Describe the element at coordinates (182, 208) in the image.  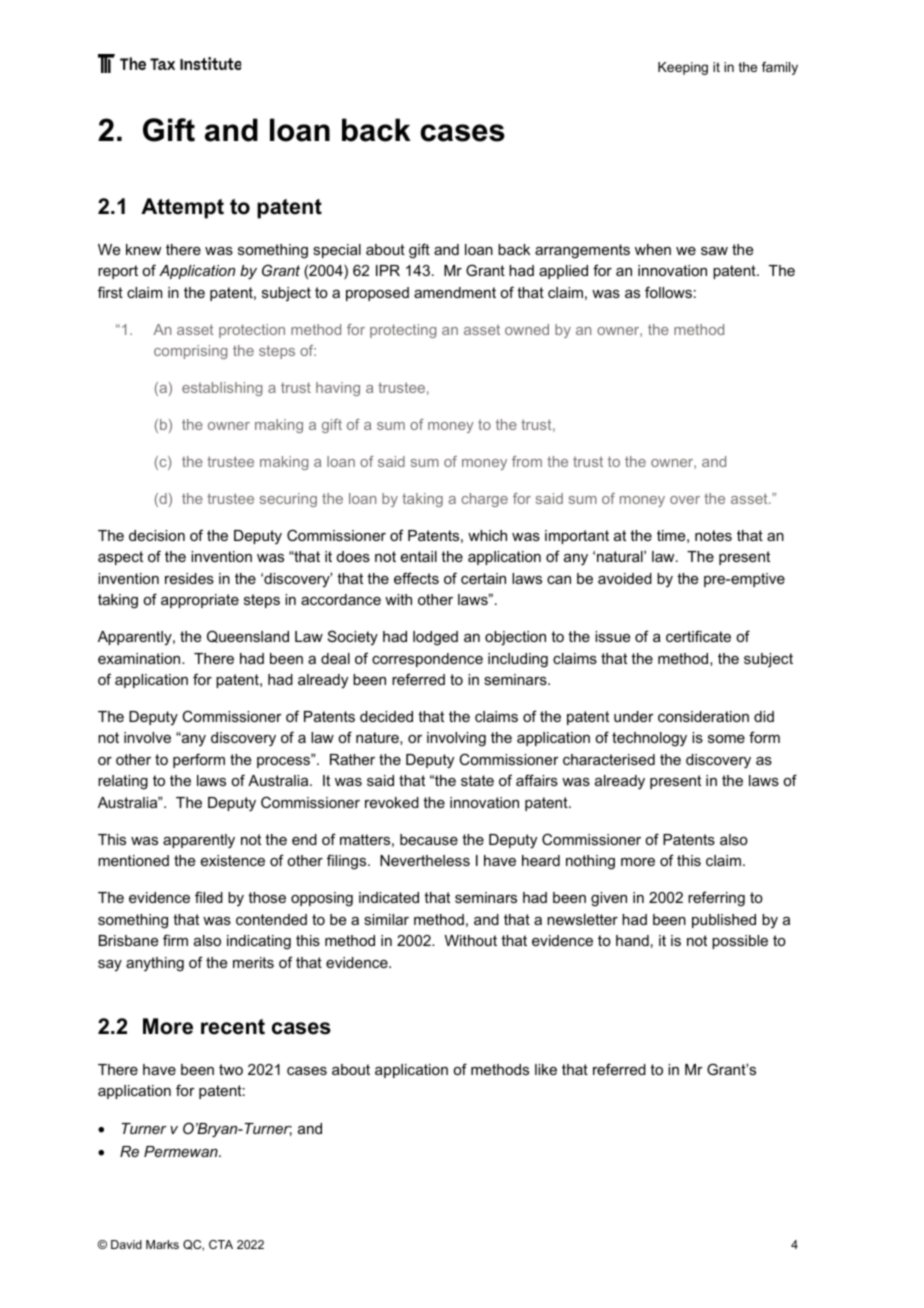
I see `Attempt` at that location.
